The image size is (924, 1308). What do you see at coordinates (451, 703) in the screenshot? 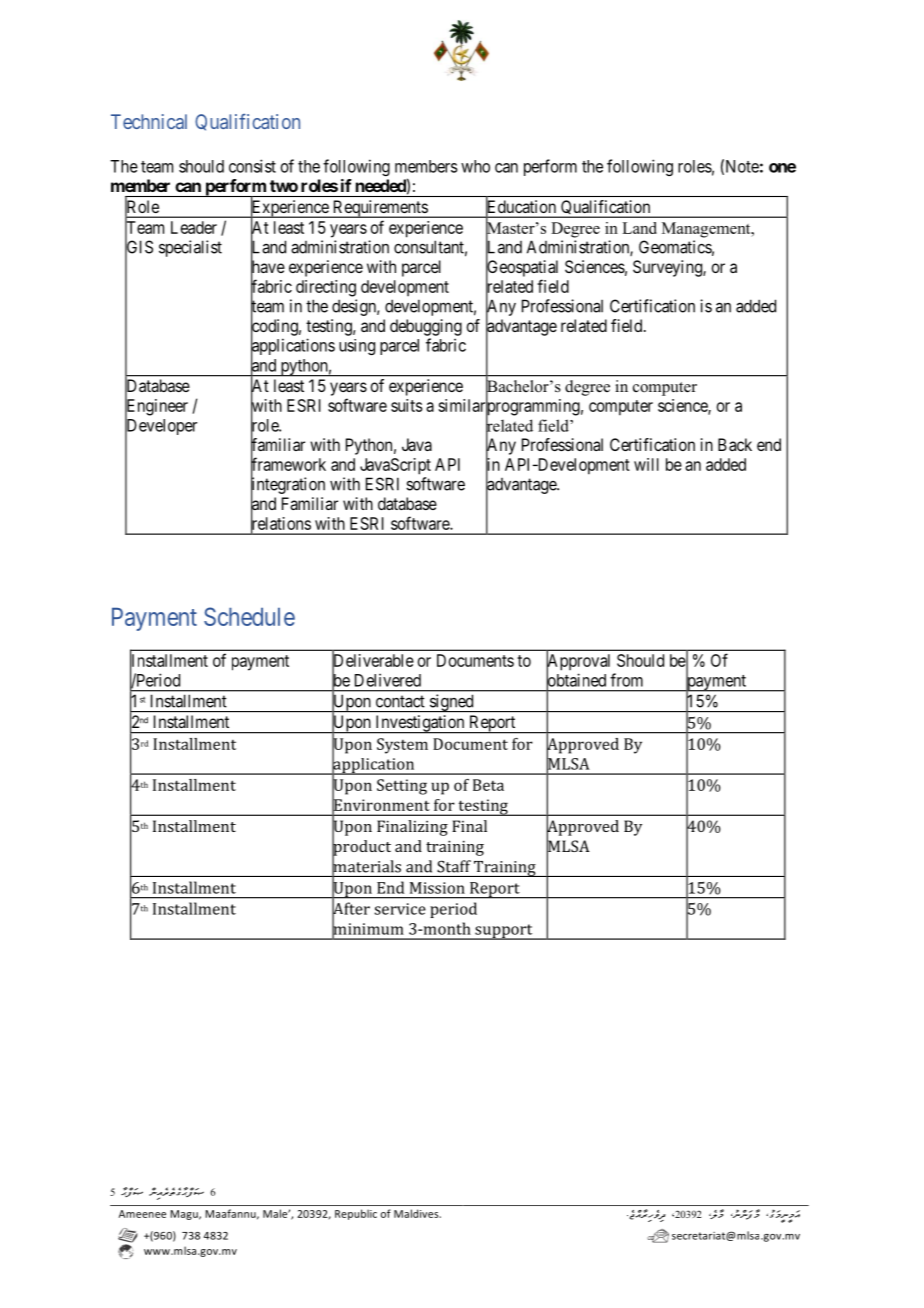
I see `signed` at bounding box center [451, 703].
